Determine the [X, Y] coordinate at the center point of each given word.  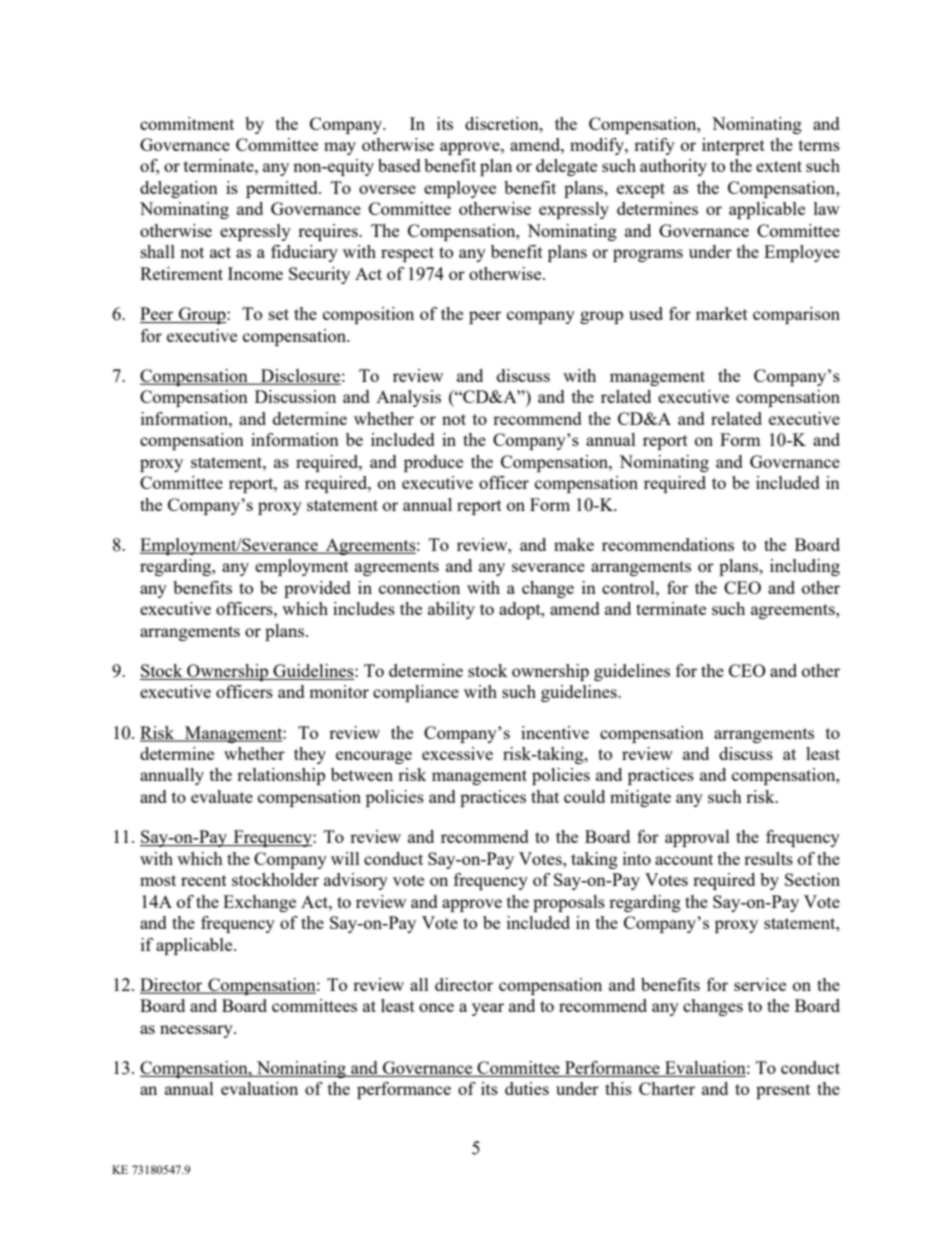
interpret [733, 146]
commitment [187, 123]
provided [317, 589]
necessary [197, 1031]
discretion [503, 123]
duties [527, 1088]
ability [451, 610]
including [805, 567]
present [783, 1091]
